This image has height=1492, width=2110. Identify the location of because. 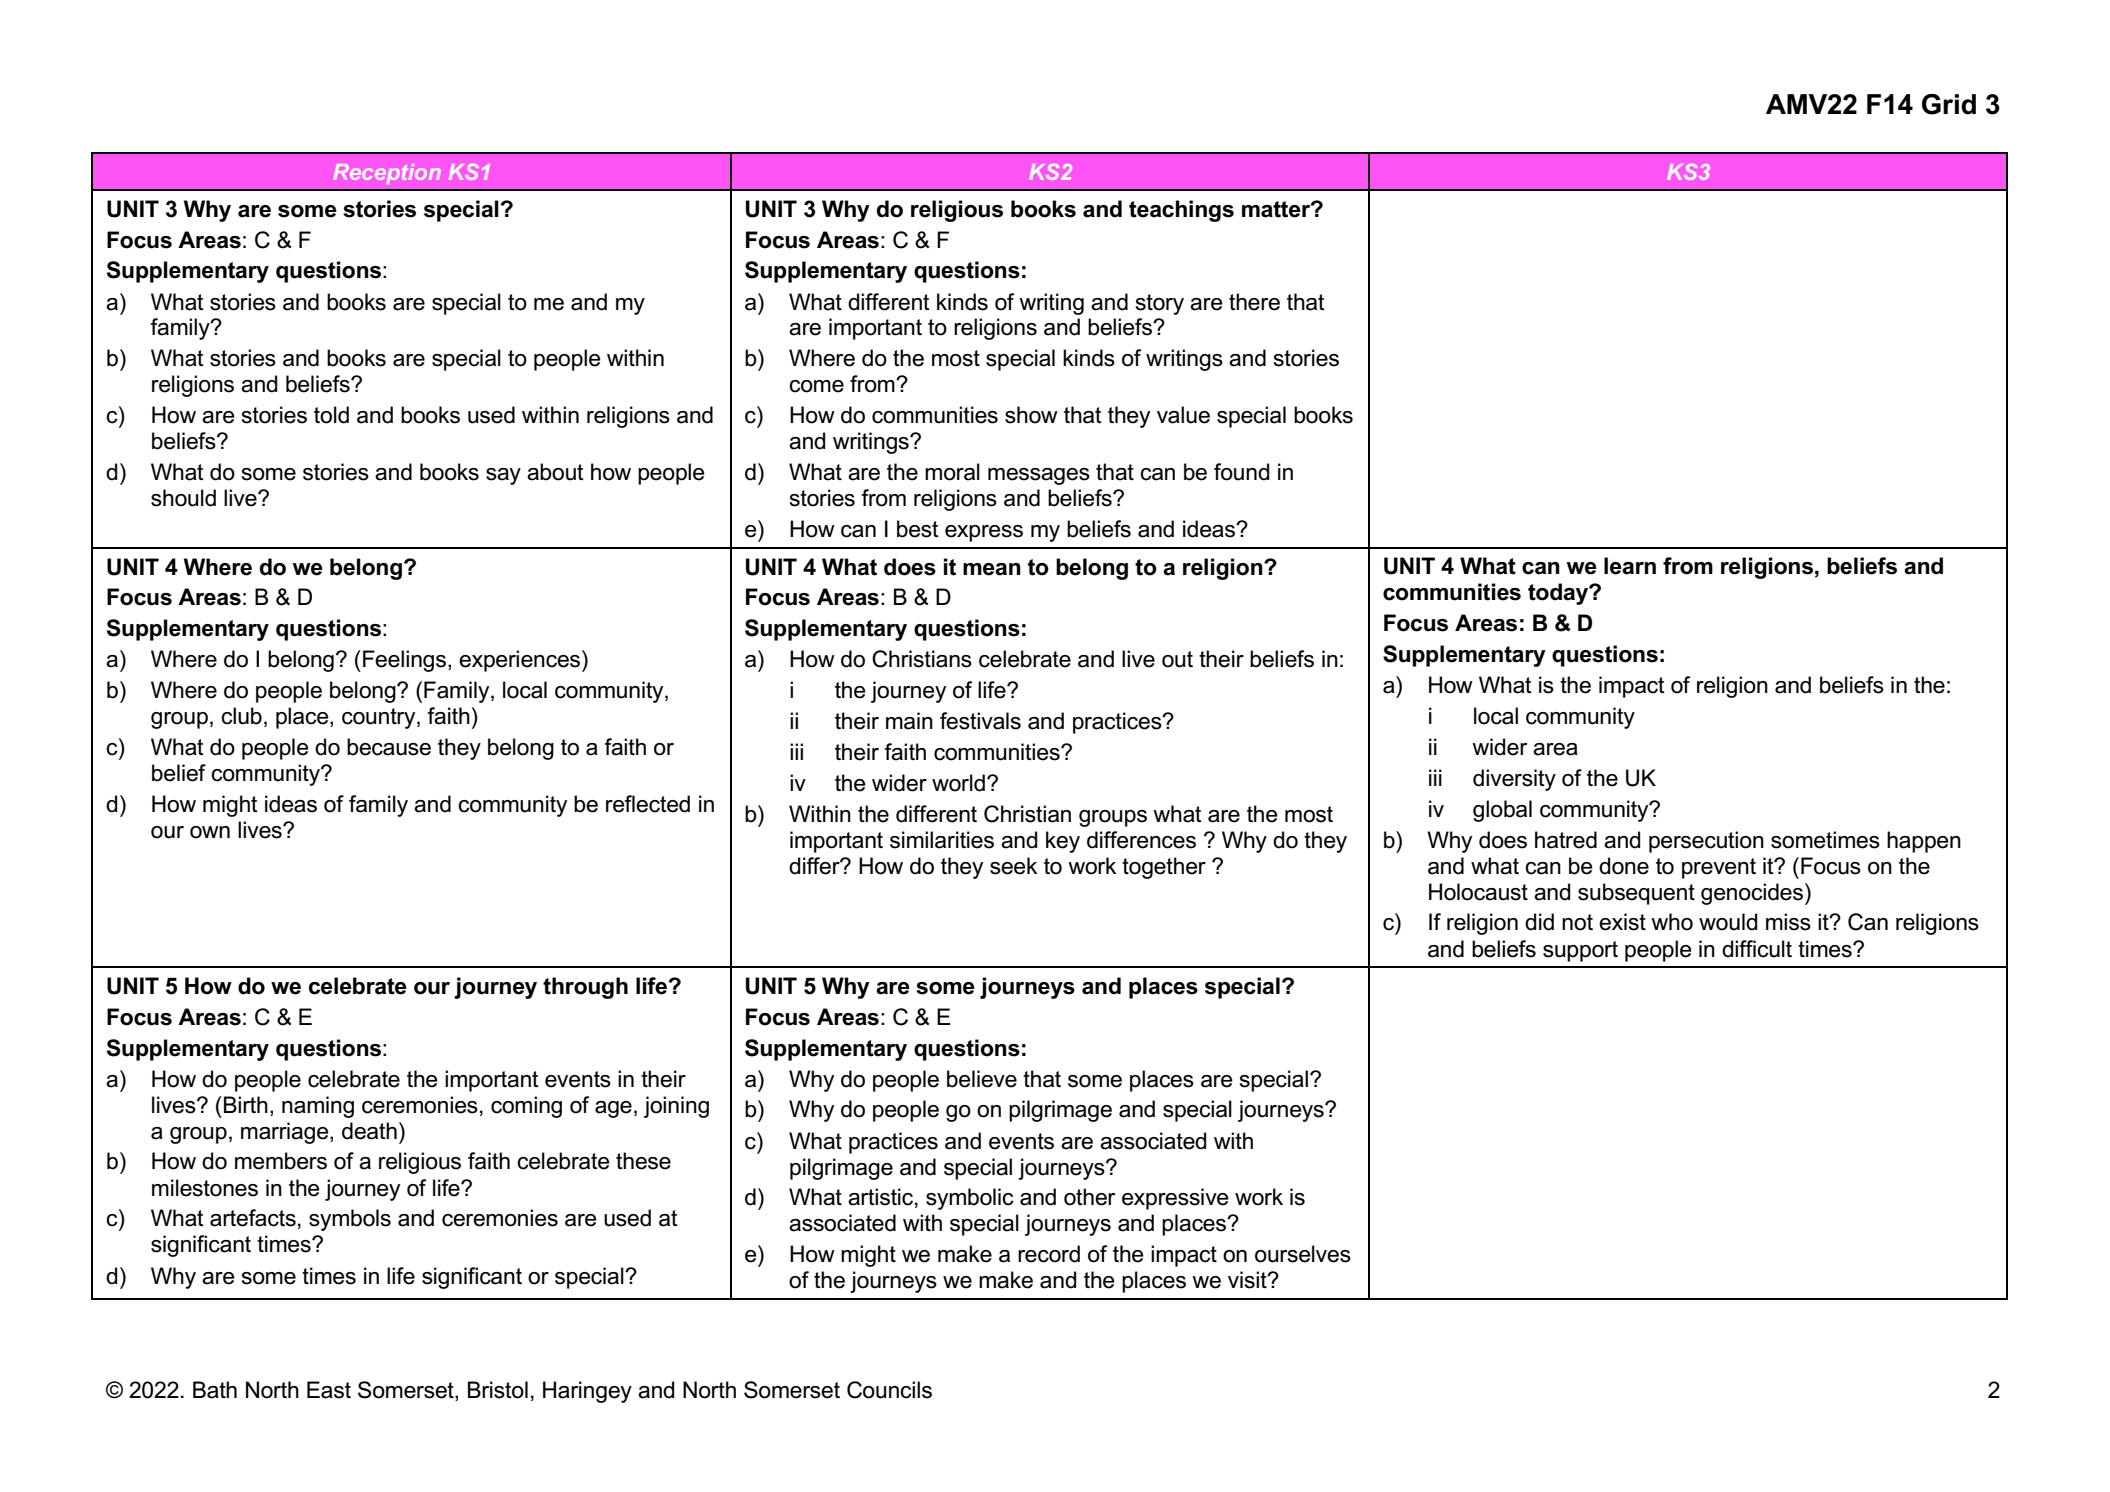
(389, 747).
